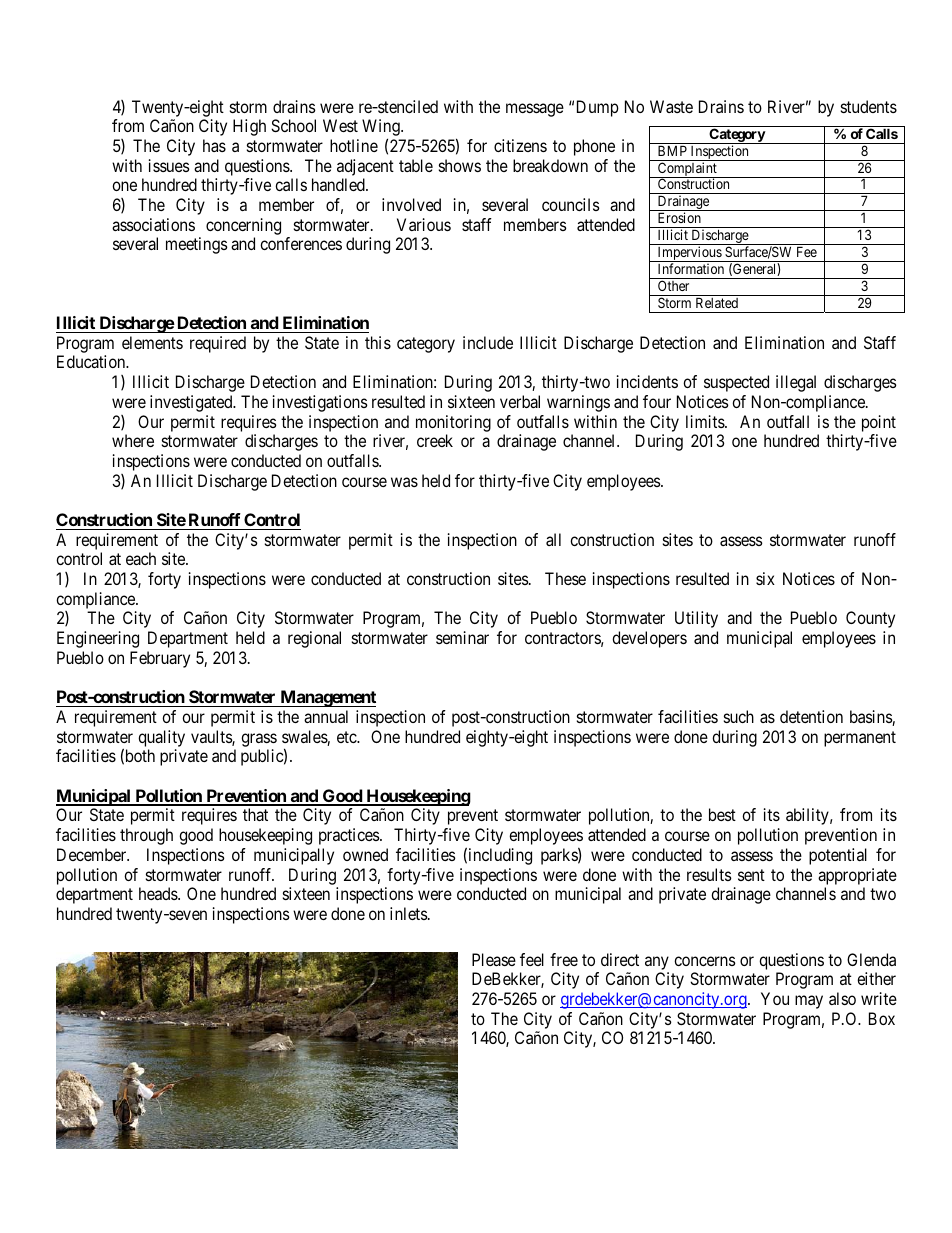 The height and width of the page is (1233, 952). Describe the element at coordinates (161, 738) in the page. I see `quality` at that location.
